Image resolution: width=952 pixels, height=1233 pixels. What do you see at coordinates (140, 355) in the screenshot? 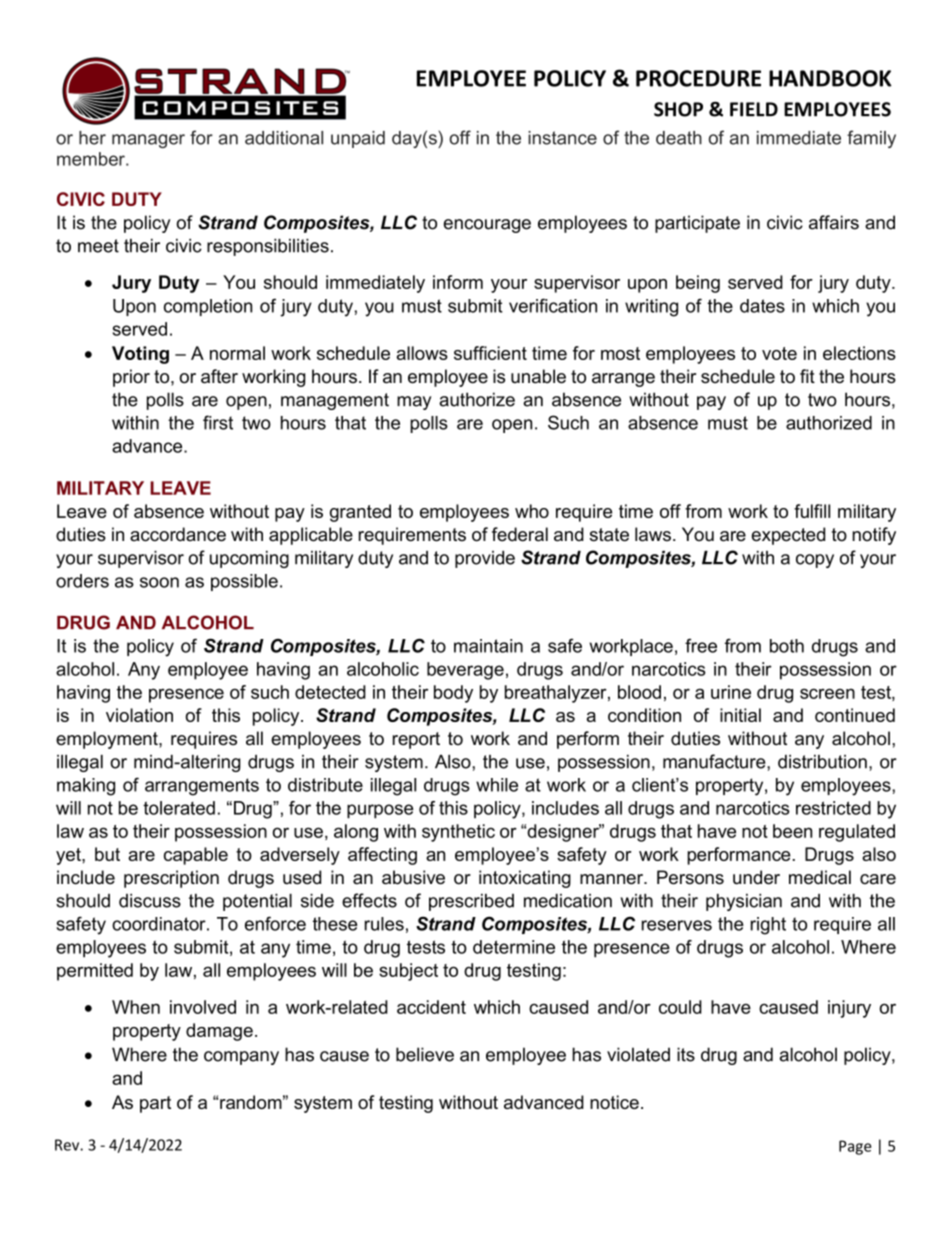
I see `Voting` at bounding box center [140, 355].
